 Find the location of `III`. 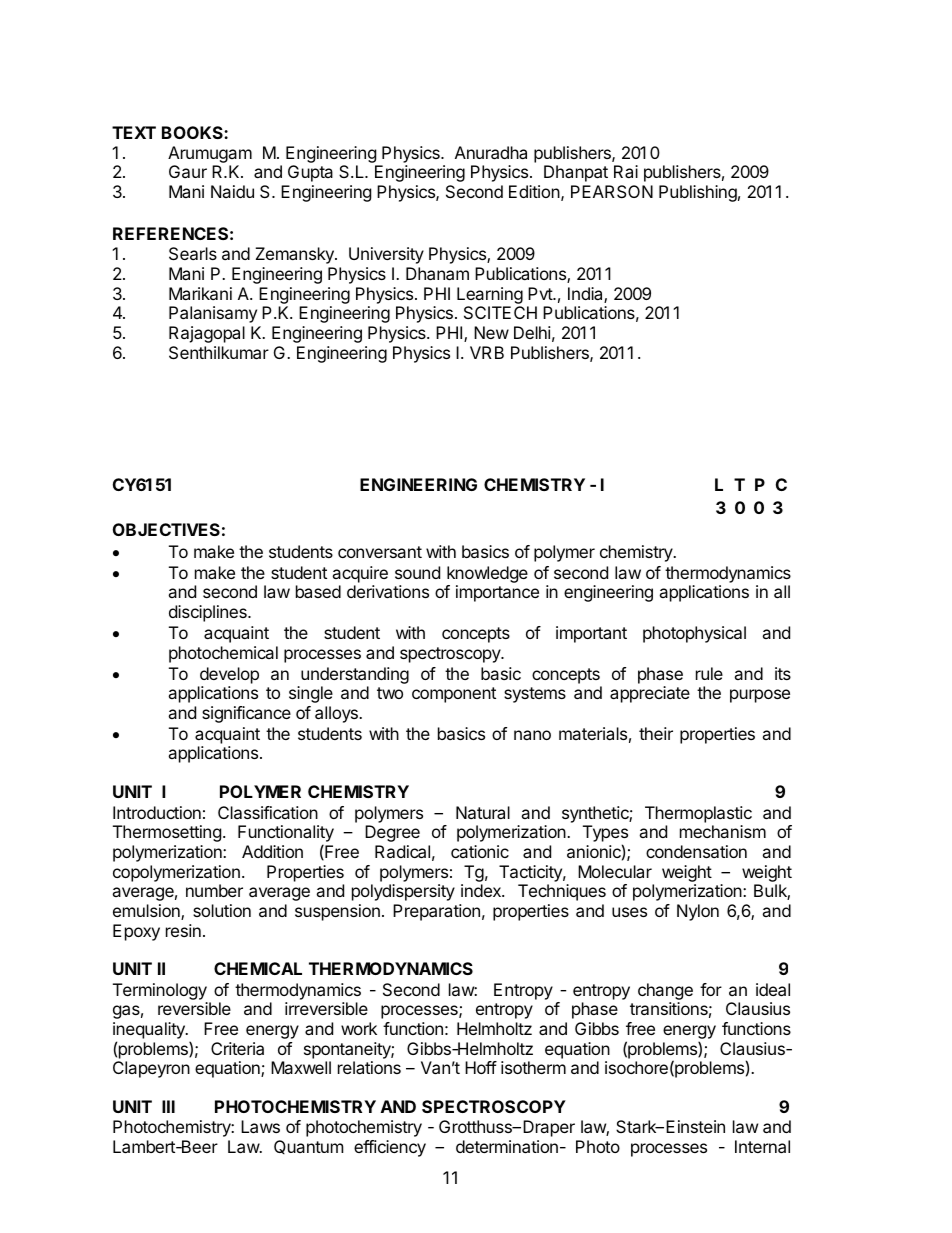

III is located at coordinates (168, 1106).
